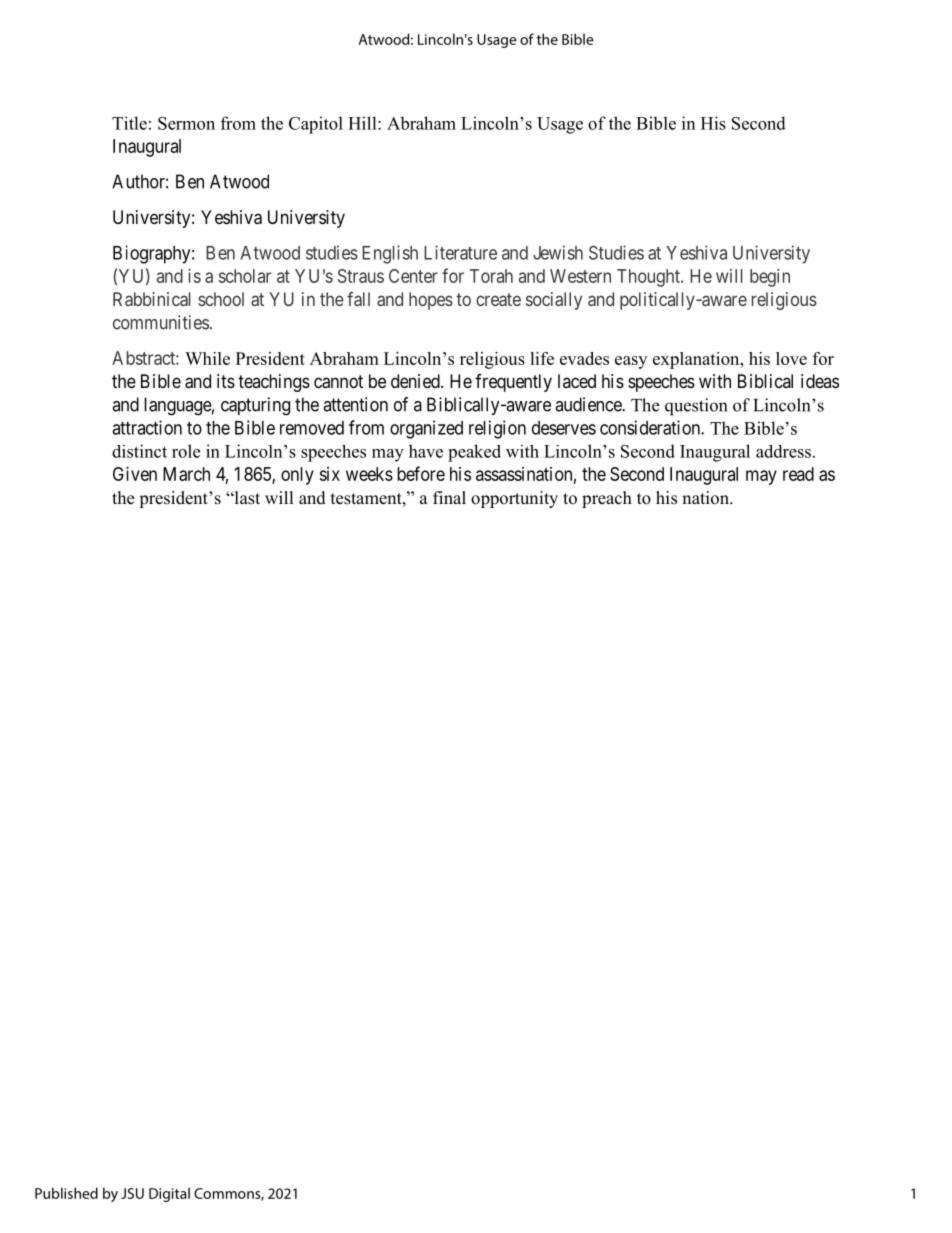 The height and width of the screenshot is (1233, 952). Describe the element at coordinates (129, 123) in the screenshot. I see `Title` at that location.
